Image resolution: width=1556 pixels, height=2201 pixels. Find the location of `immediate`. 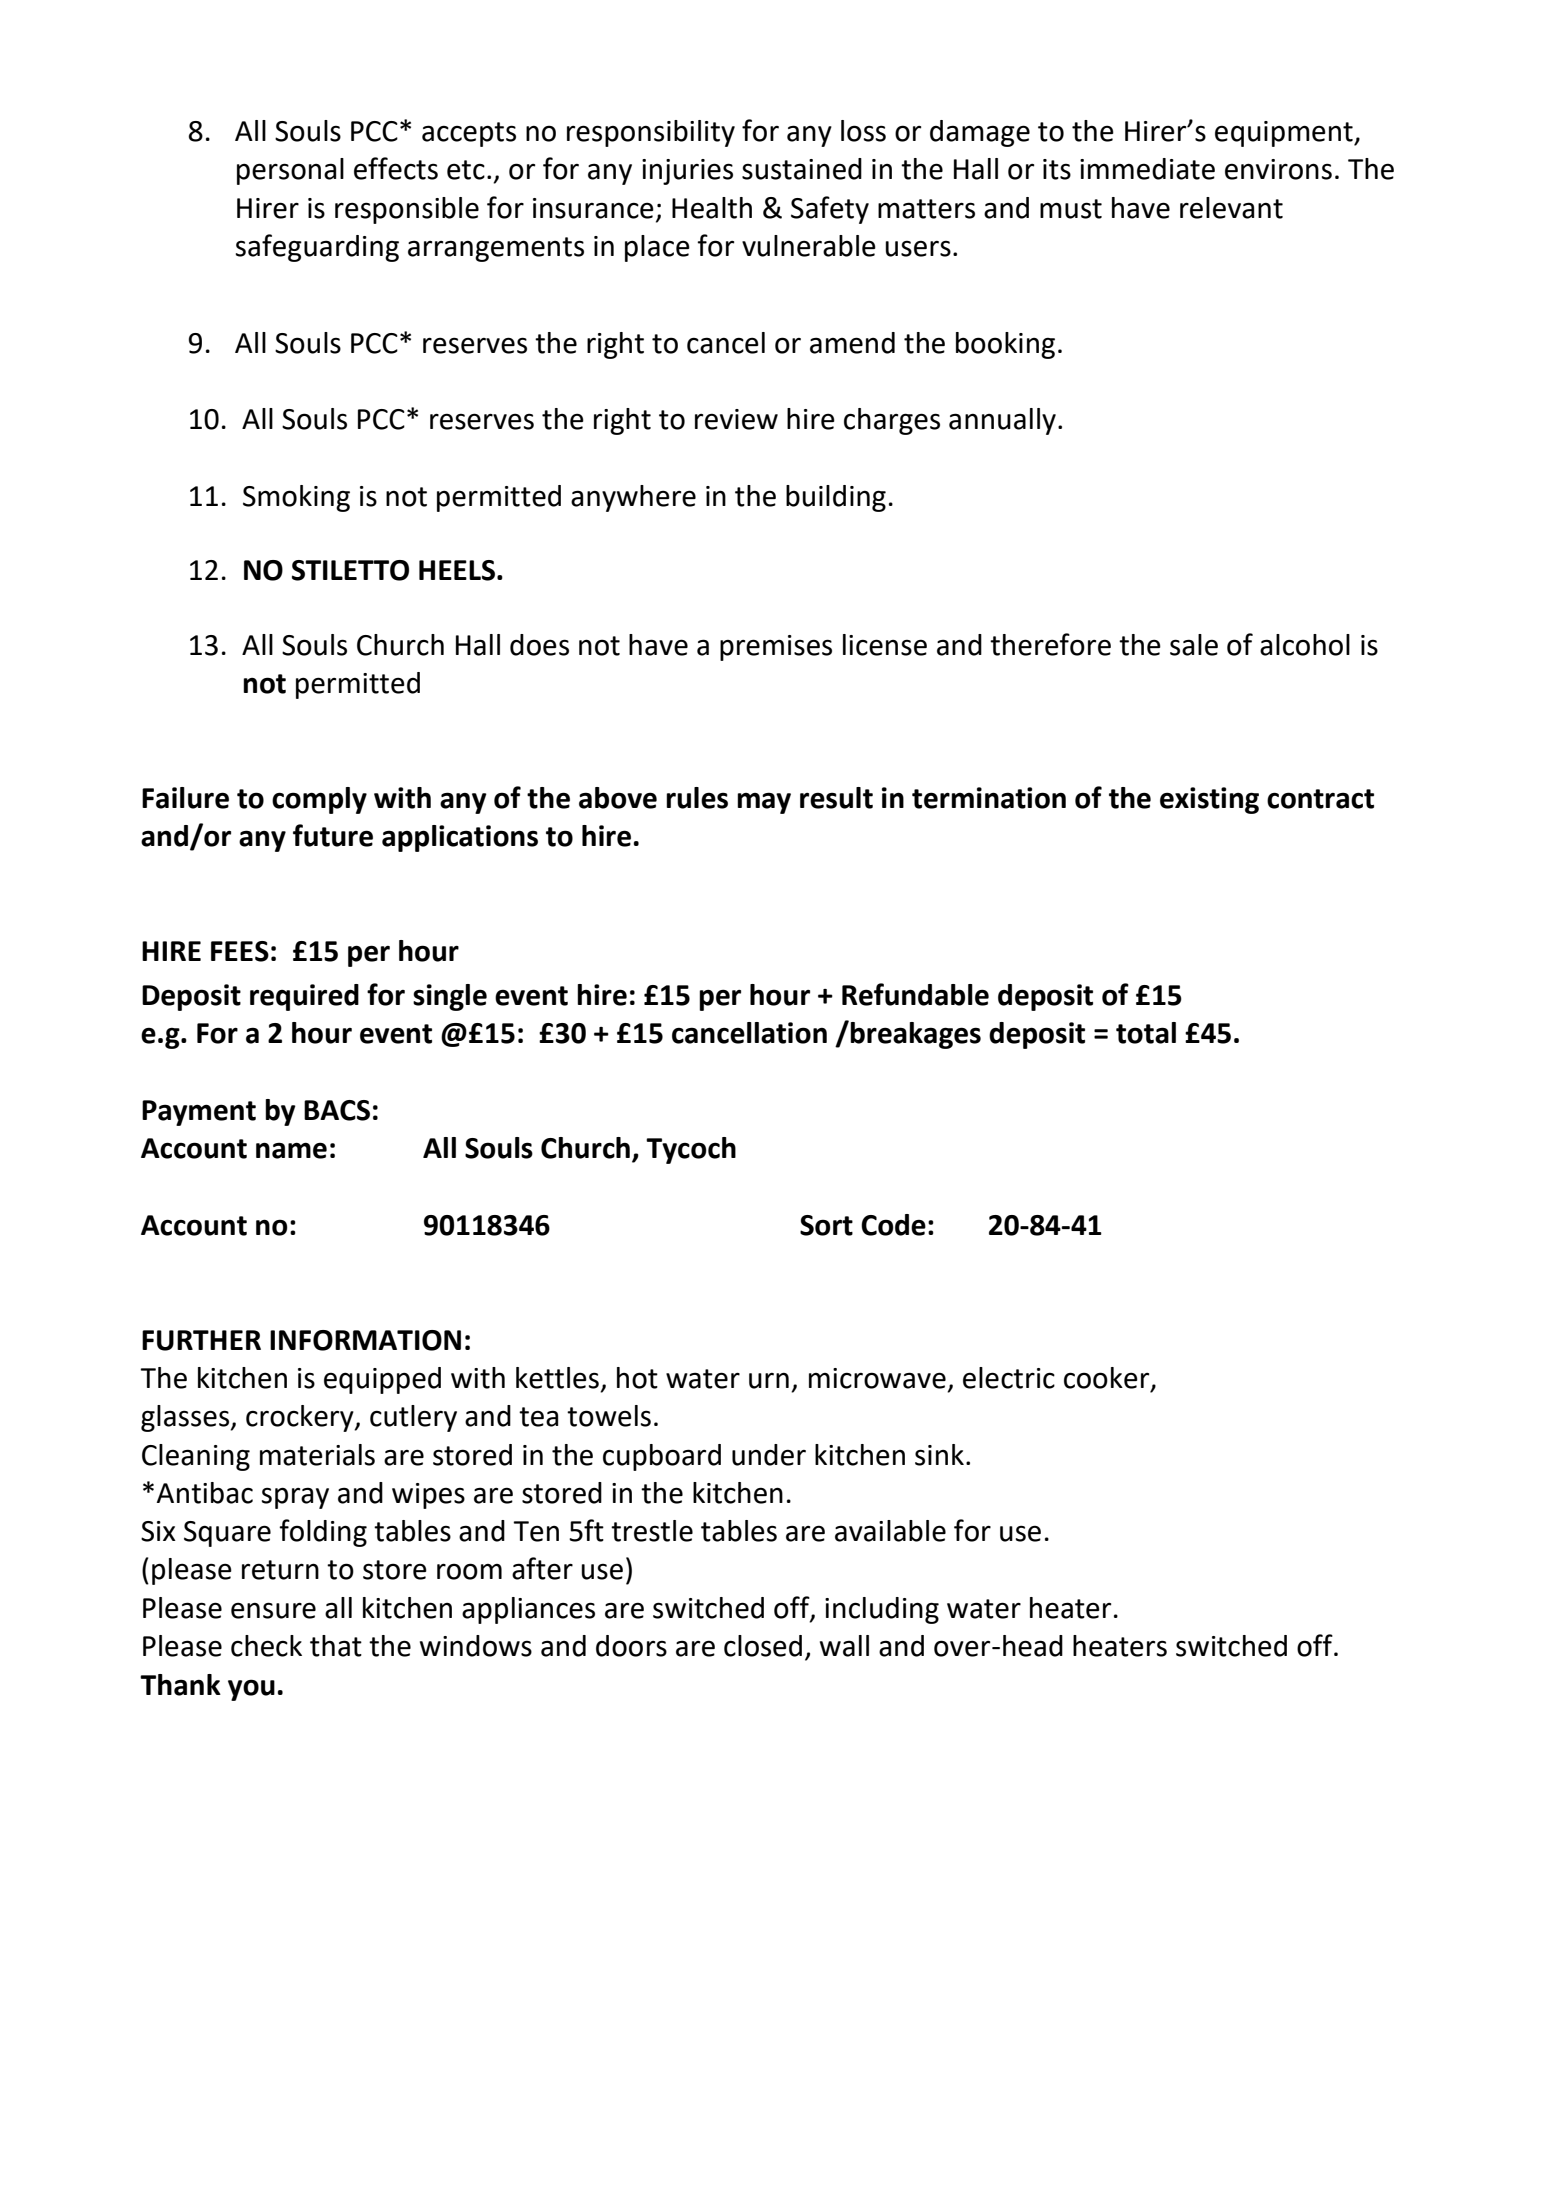

immediate is located at coordinates (1147, 169).
